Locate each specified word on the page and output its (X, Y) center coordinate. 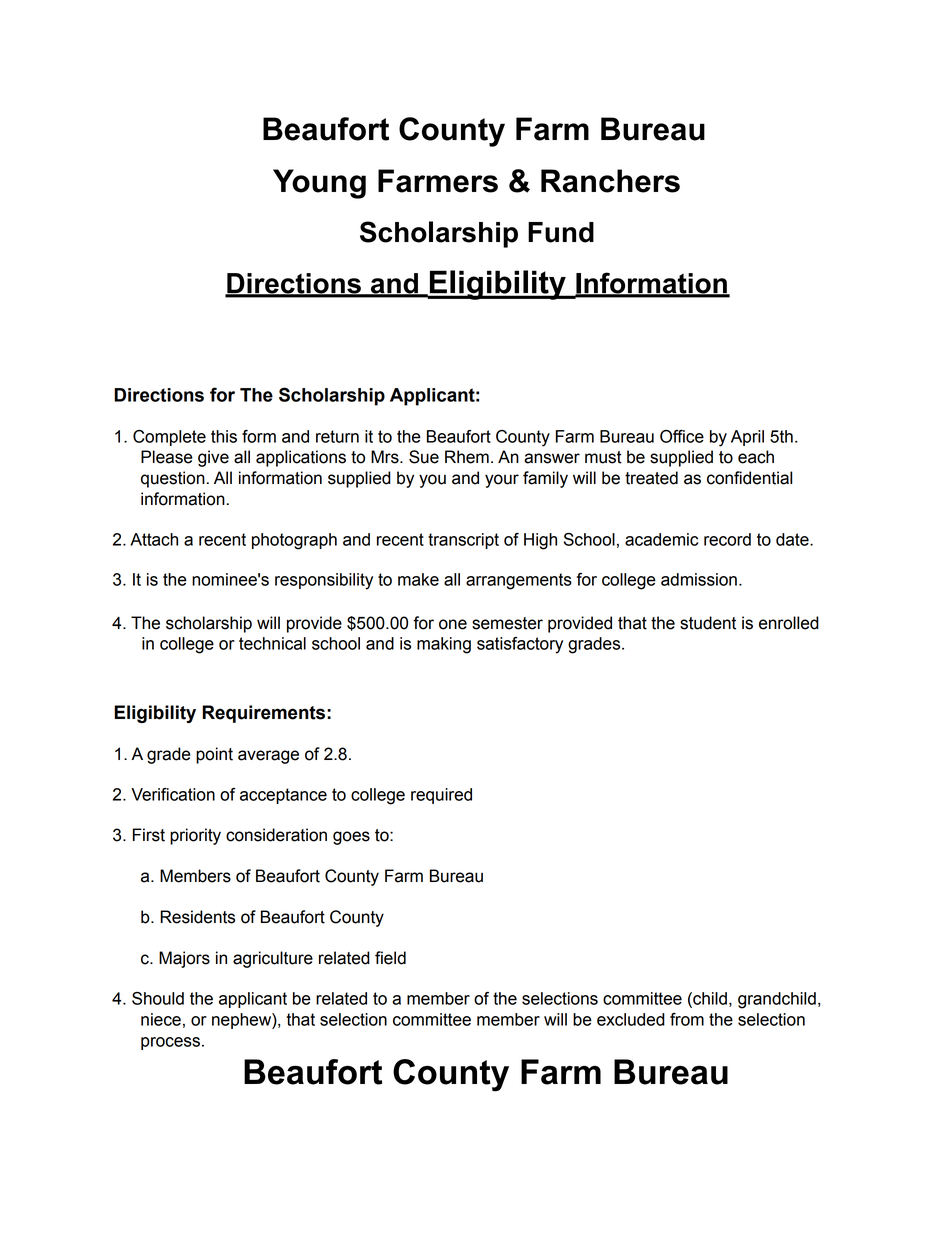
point (214, 755)
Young (319, 184)
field (390, 958)
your (502, 481)
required (441, 796)
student (708, 623)
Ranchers (610, 181)
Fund (561, 232)
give (213, 458)
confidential (749, 478)
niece (161, 1019)
